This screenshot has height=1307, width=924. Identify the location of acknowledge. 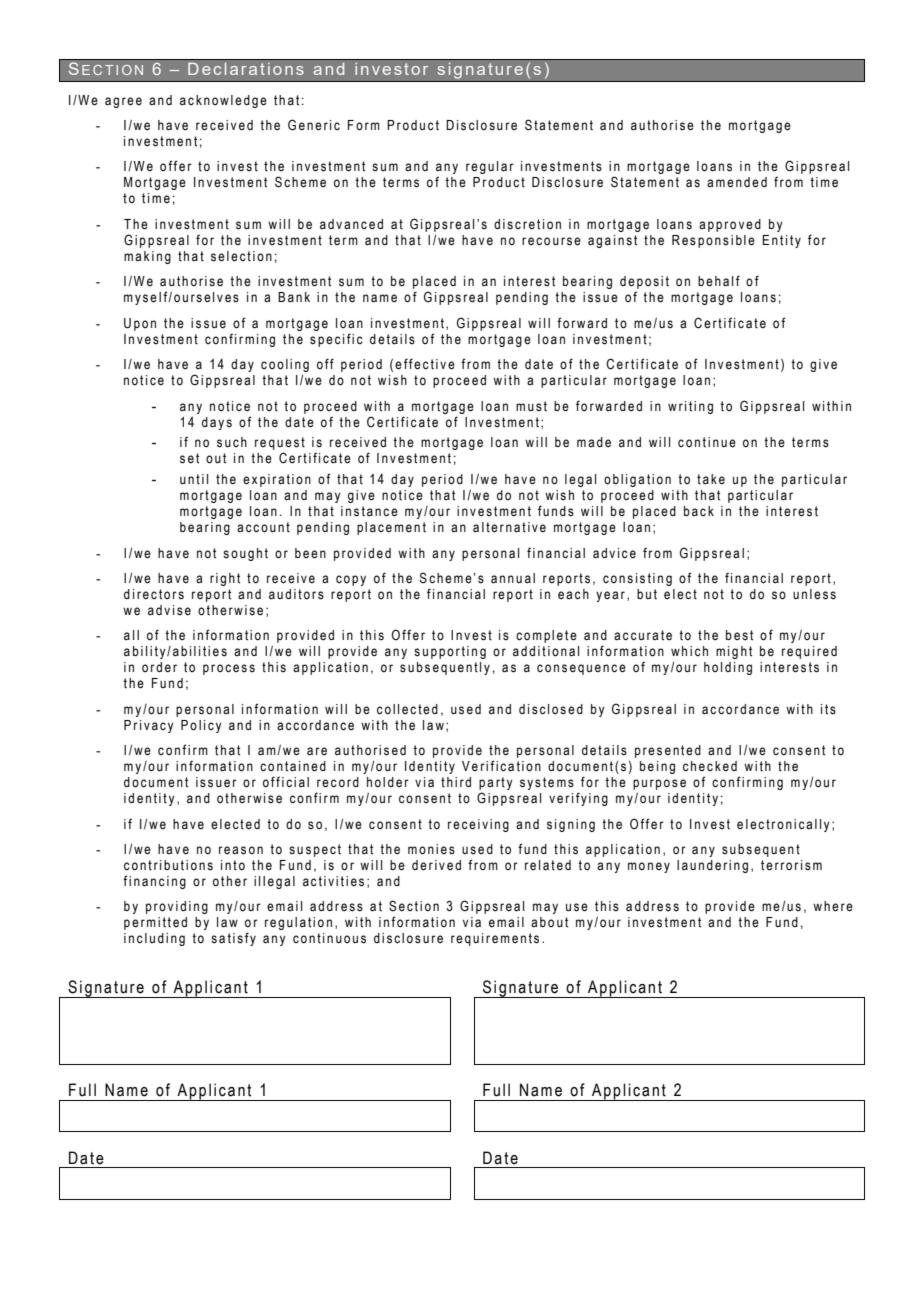
(223, 101).
